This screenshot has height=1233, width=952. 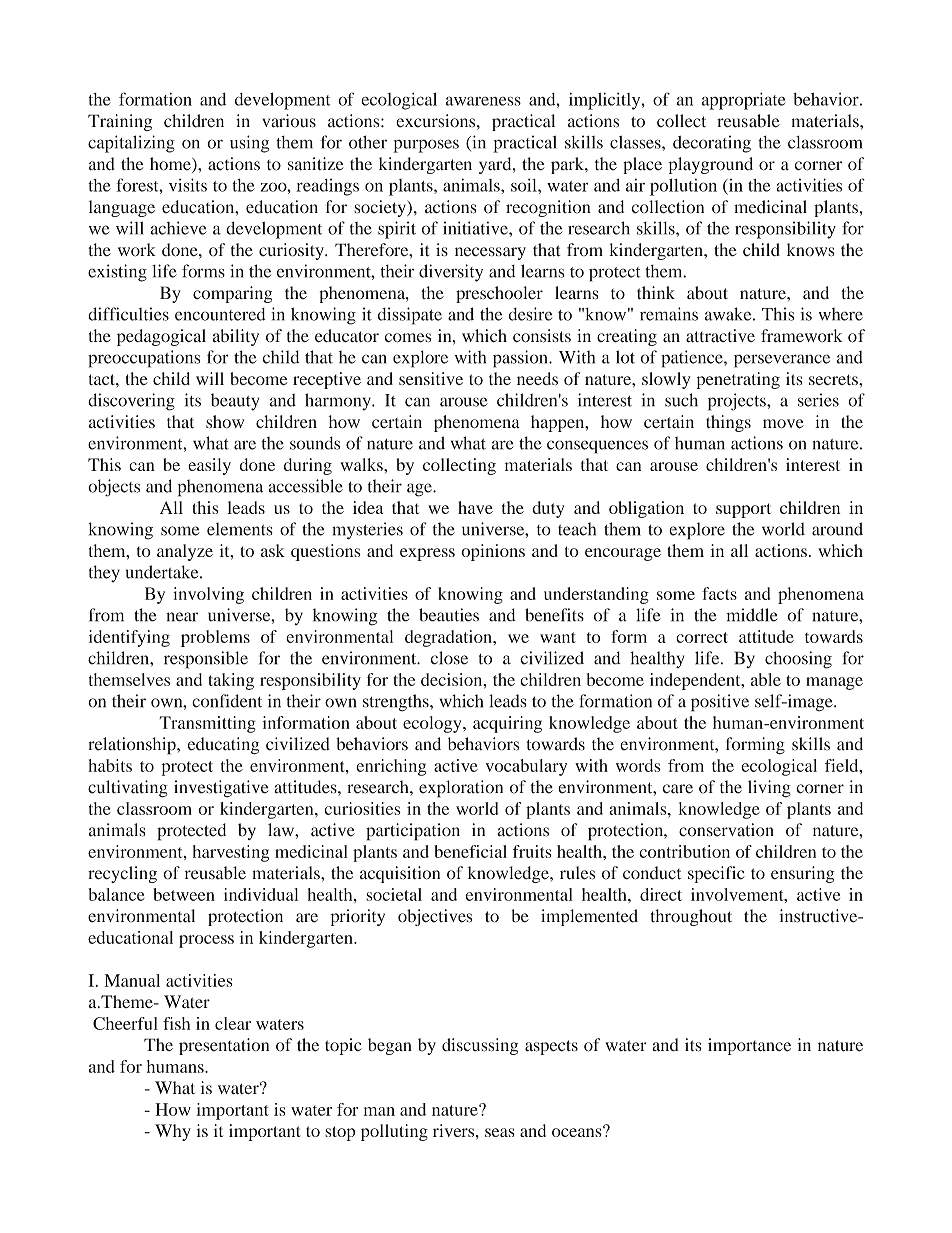 I want to click on near, so click(x=182, y=617).
